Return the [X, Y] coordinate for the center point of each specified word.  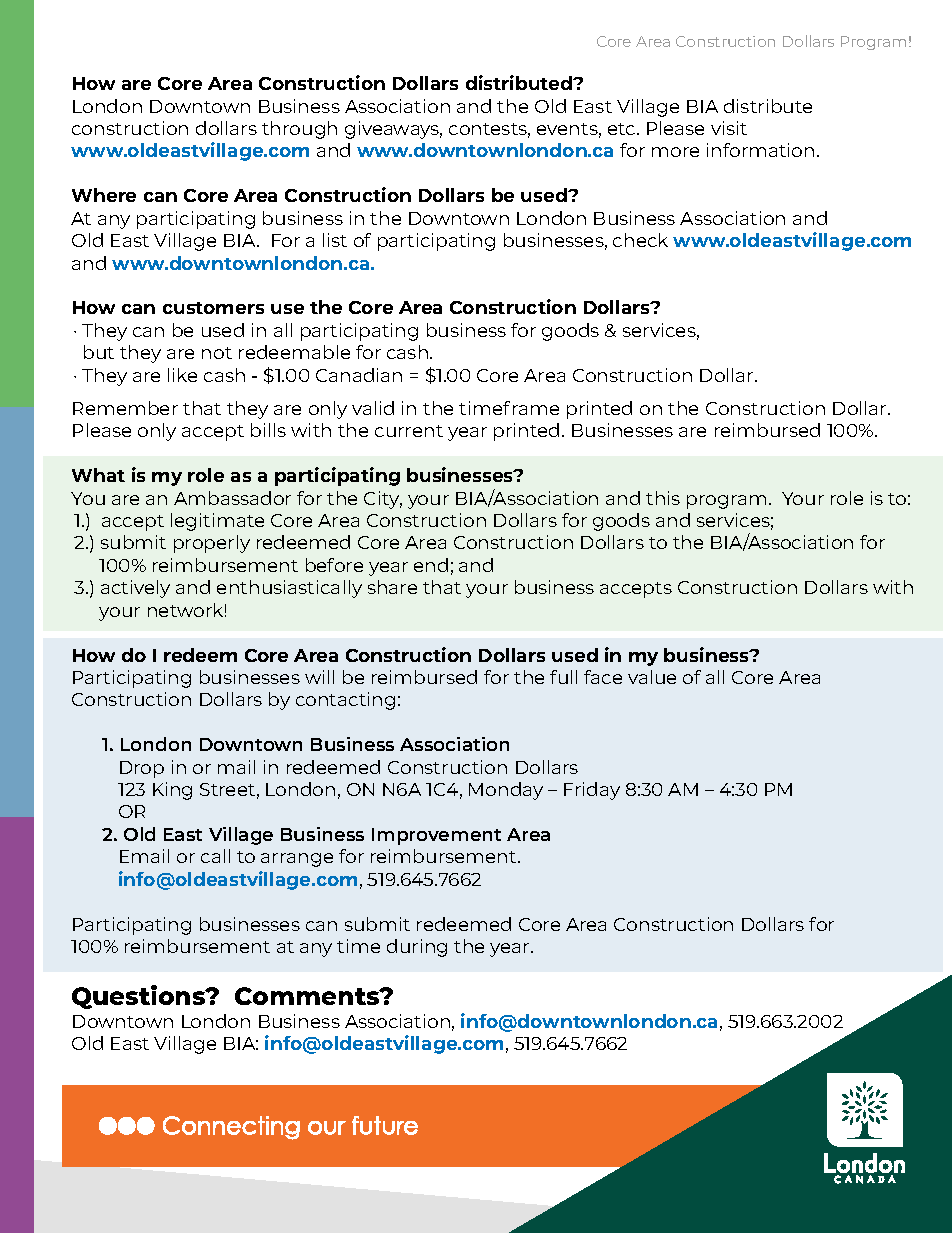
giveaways [393, 130]
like [182, 375]
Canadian [359, 375]
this [663, 498]
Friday [592, 791]
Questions [140, 997]
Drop [142, 769]
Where [104, 195]
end [431, 565]
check [640, 240]
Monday [506, 791]
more [675, 152]
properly [212, 544]
